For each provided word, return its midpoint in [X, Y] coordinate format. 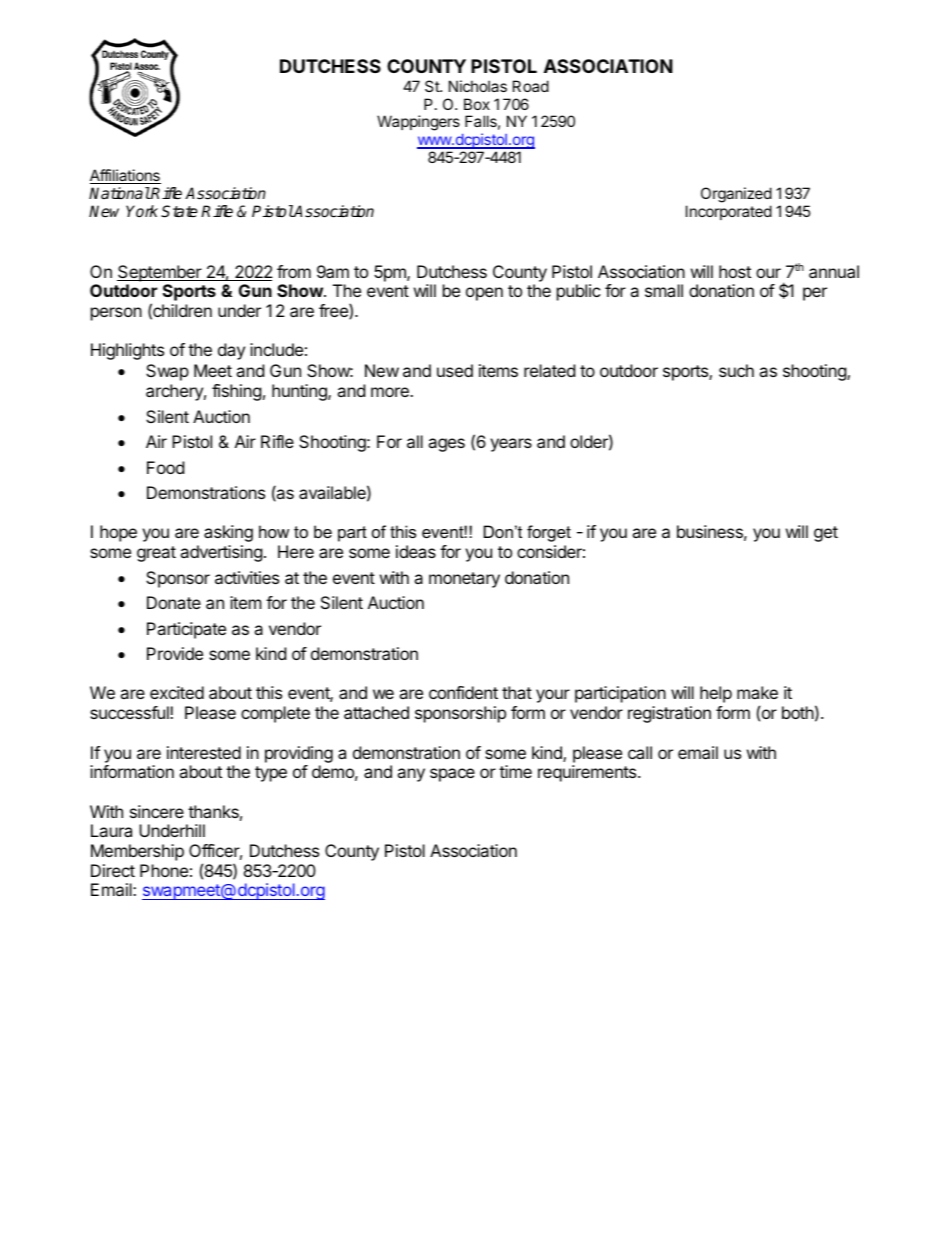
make [757, 692]
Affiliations [125, 176]
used [455, 370]
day [231, 351]
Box [477, 104]
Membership [137, 852]
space [452, 775]
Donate [174, 602]
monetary [464, 580]
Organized [736, 195]
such [736, 370]
